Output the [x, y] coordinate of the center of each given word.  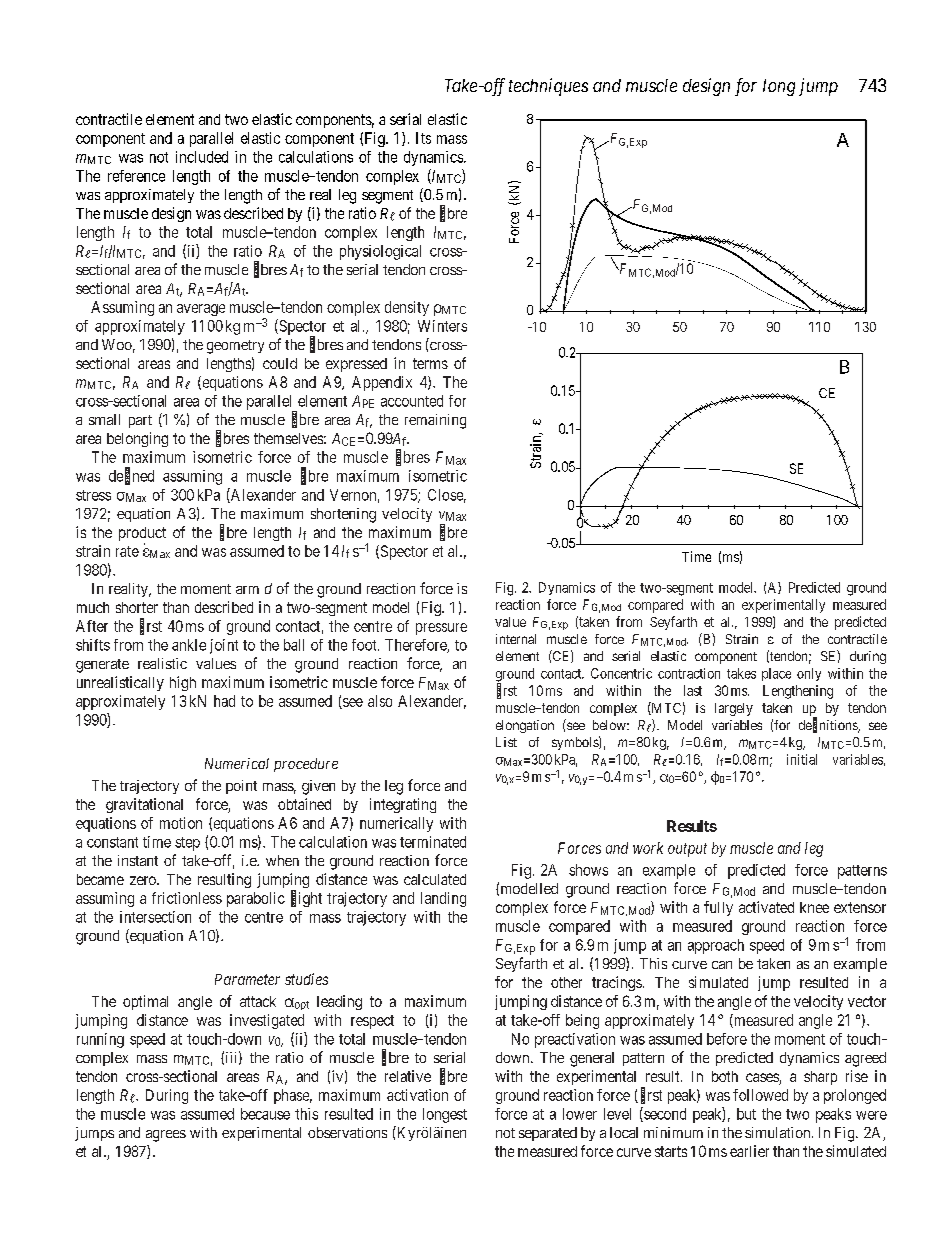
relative [408, 1076]
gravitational [144, 805]
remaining [435, 421]
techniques [548, 87]
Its [423, 138]
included [202, 157]
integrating [403, 805]
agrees [166, 1136]
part [140, 421]
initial [802, 759]
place [776, 674]
